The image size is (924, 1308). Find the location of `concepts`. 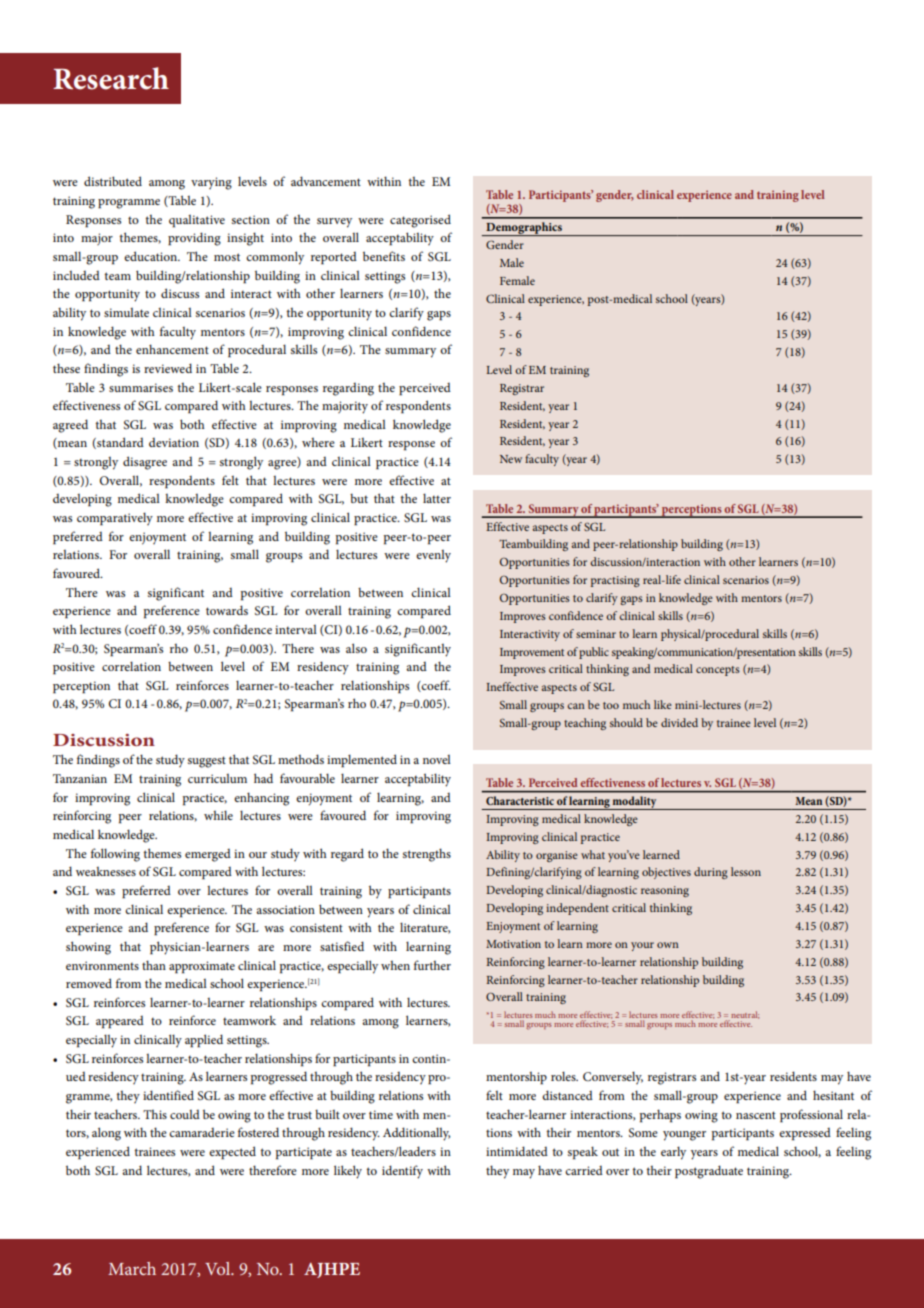

concepts is located at coordinates (718, 671).
